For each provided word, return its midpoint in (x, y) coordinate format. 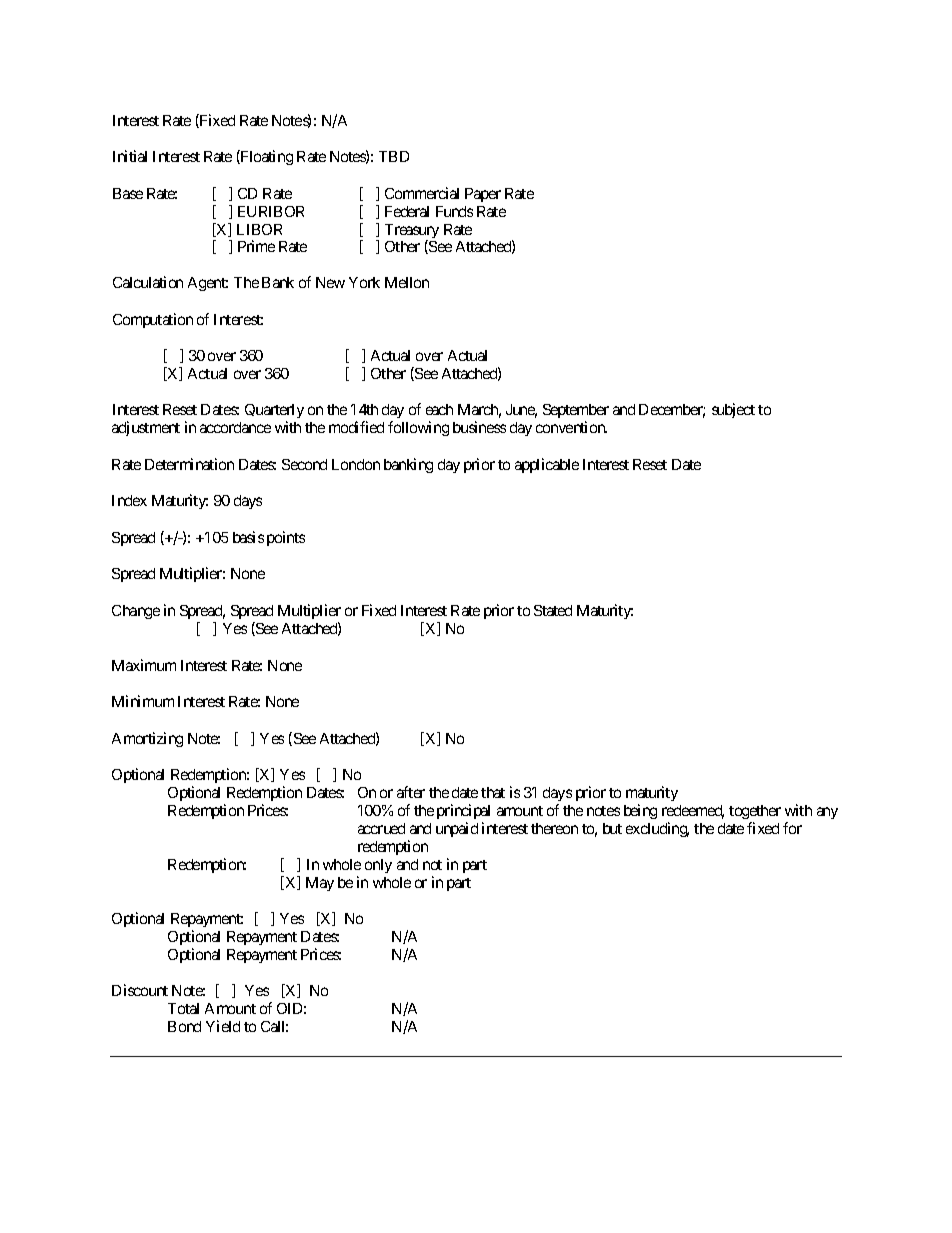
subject (733, 410)
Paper (483, 195)
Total (183, 1008)
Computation (153, 320)
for (792, 828)
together (755, 812)
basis (248, 537)
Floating (266, 157)
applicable (547, 465)
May (320, 884)
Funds (454, 211)
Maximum (144, 665)
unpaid (457, 829)
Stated (553, 610)
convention (571, 427)
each (439, 409)
